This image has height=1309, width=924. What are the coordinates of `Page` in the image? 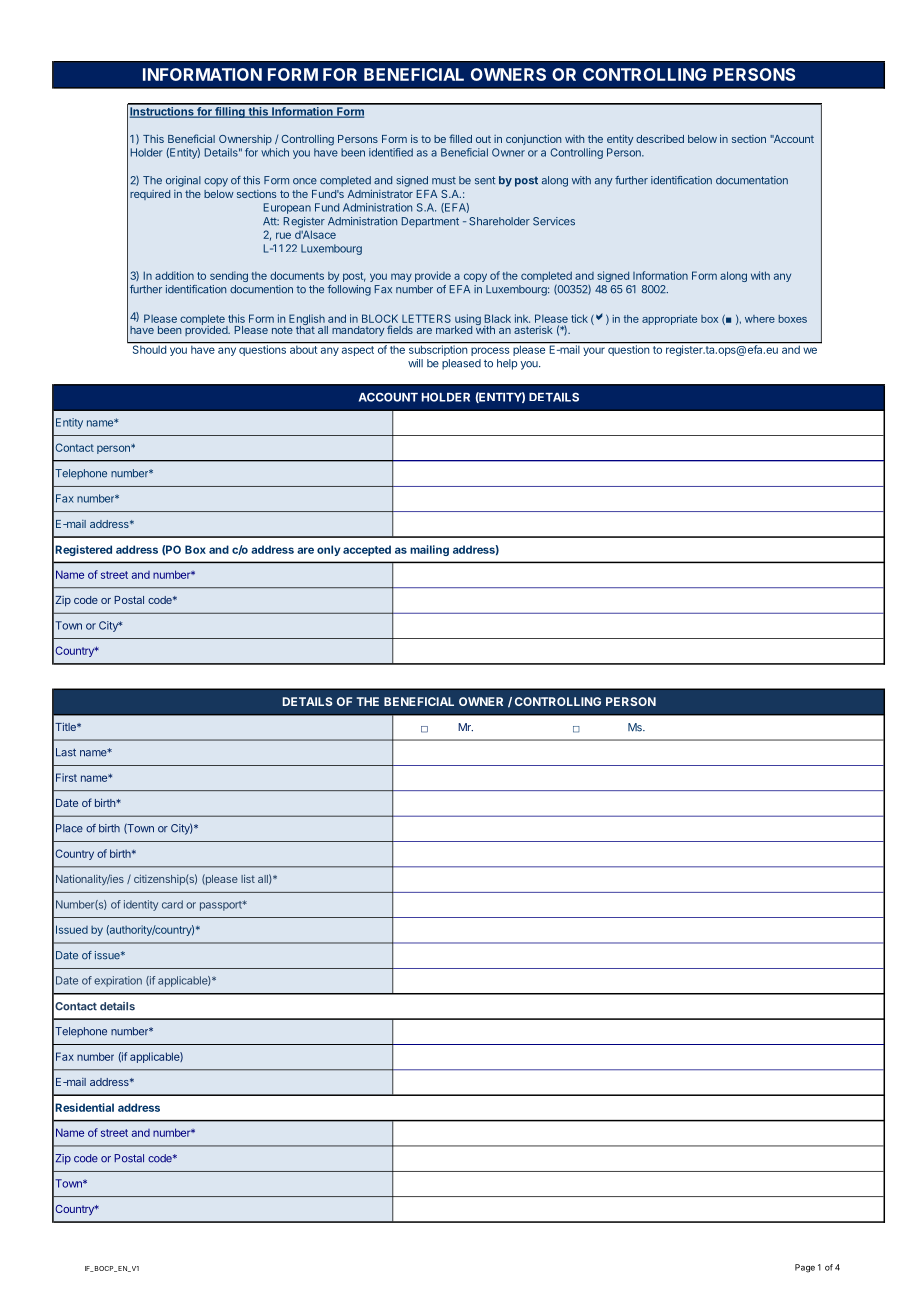 It's located at (805, 1268).
